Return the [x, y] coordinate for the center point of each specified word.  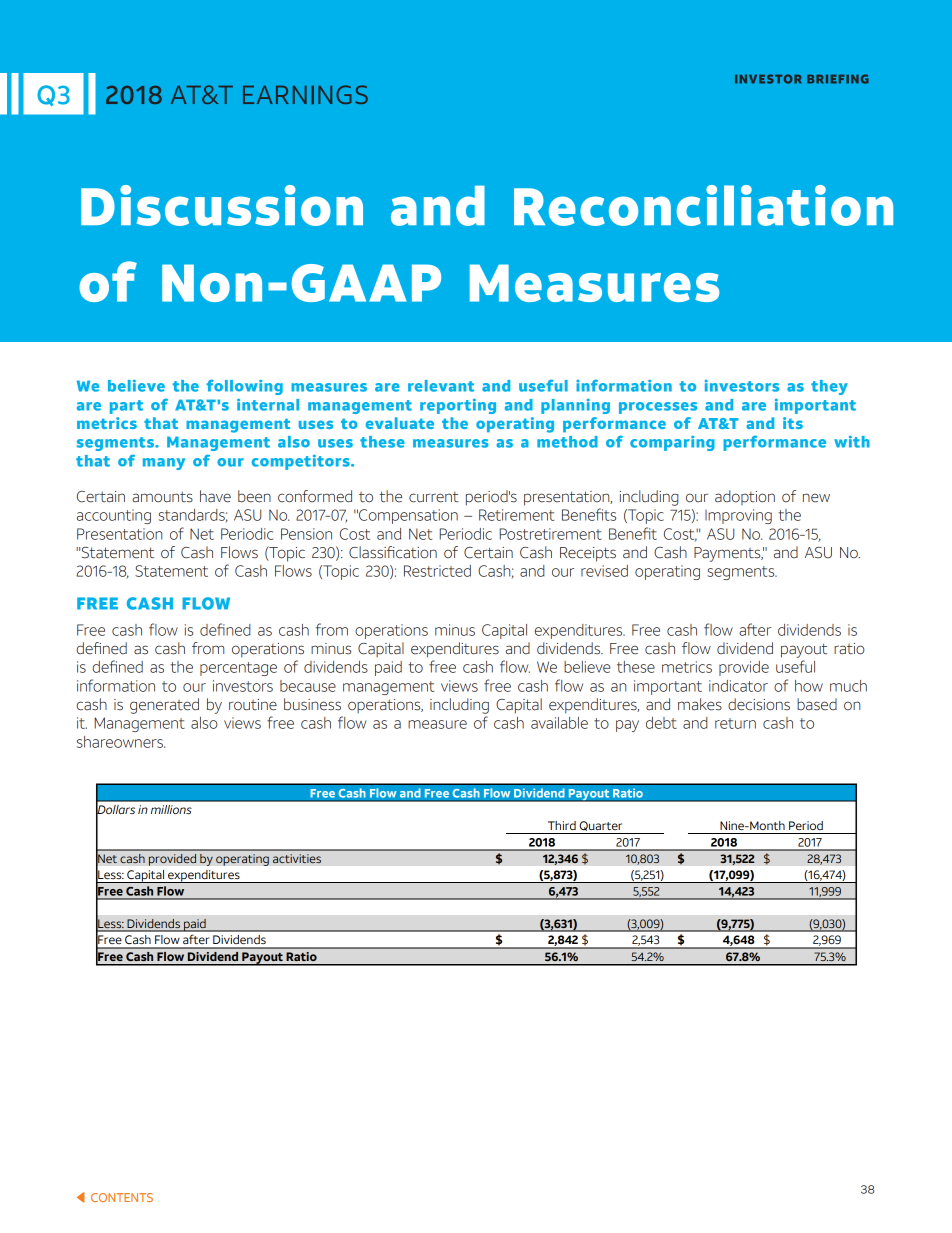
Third [562, 825]
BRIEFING [838, 79]
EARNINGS [305, 95]
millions [171, 809]
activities [297, 859]
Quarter [601, 826]
